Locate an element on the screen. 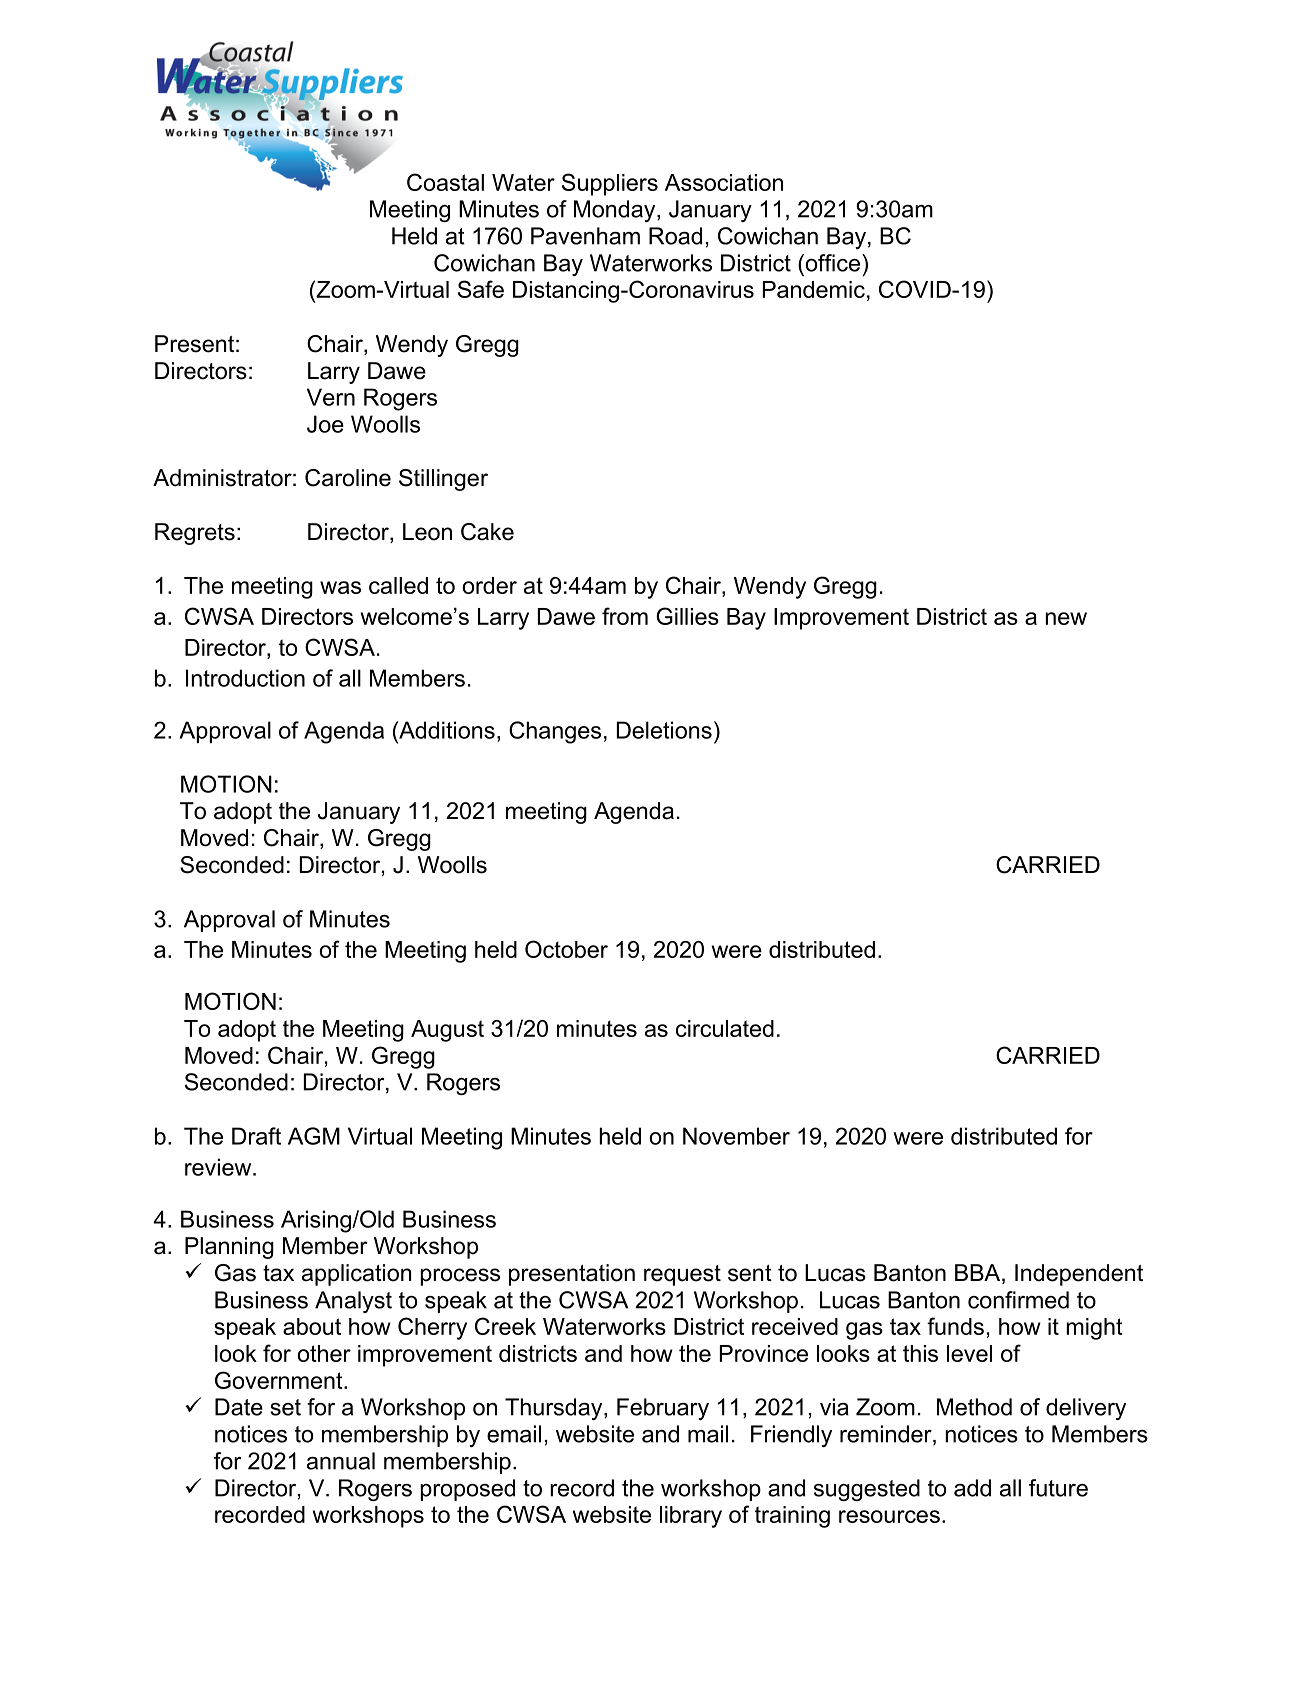  library is located at coordinates (691, 1517).
